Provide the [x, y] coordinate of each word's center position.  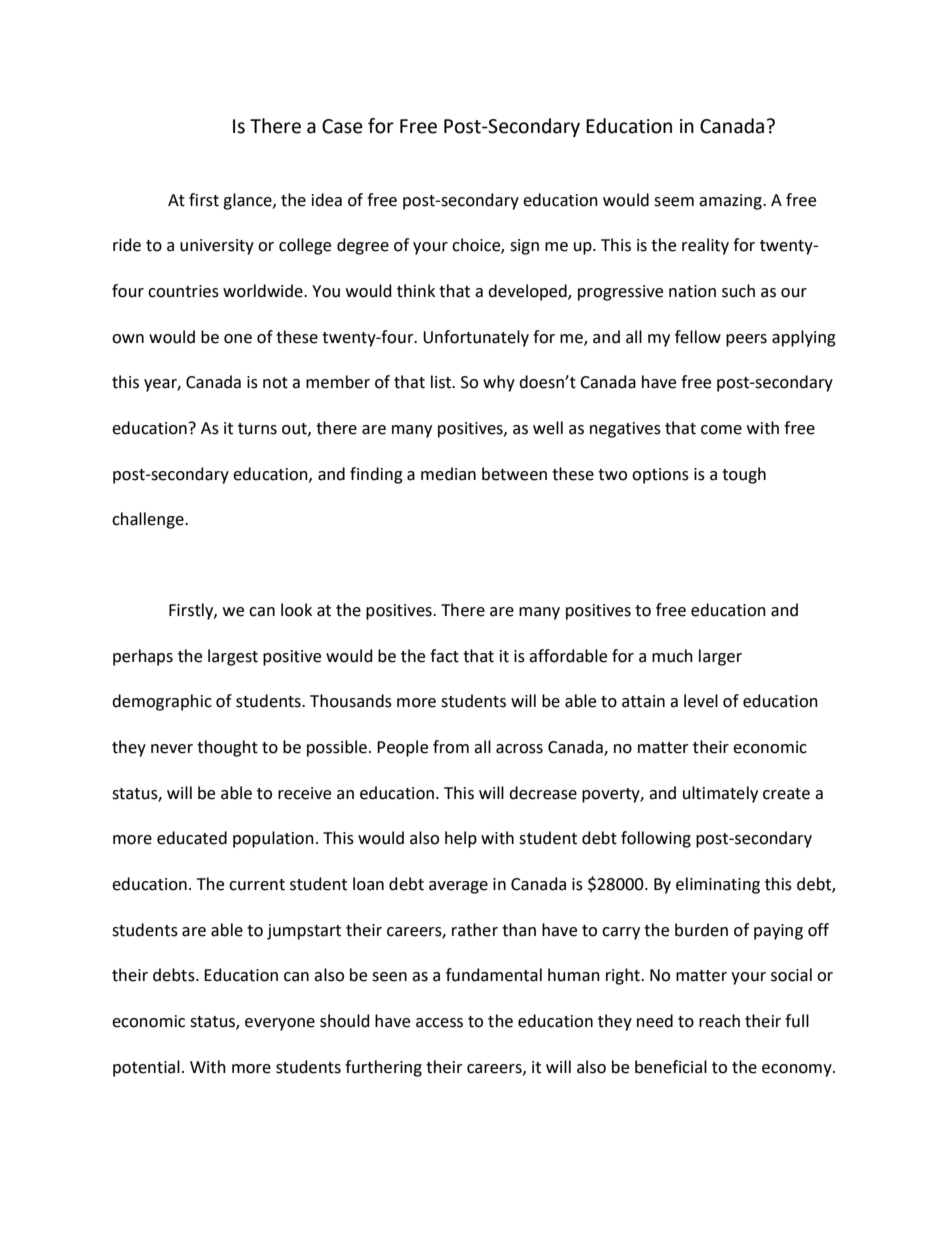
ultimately [720, 794]
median [448, 474]
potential [146, 1068]
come [721, 430]
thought [227, 748]
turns [257, 429]
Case [342, 126]
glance [248, 201]
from [451, 747]
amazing [731, 202]
